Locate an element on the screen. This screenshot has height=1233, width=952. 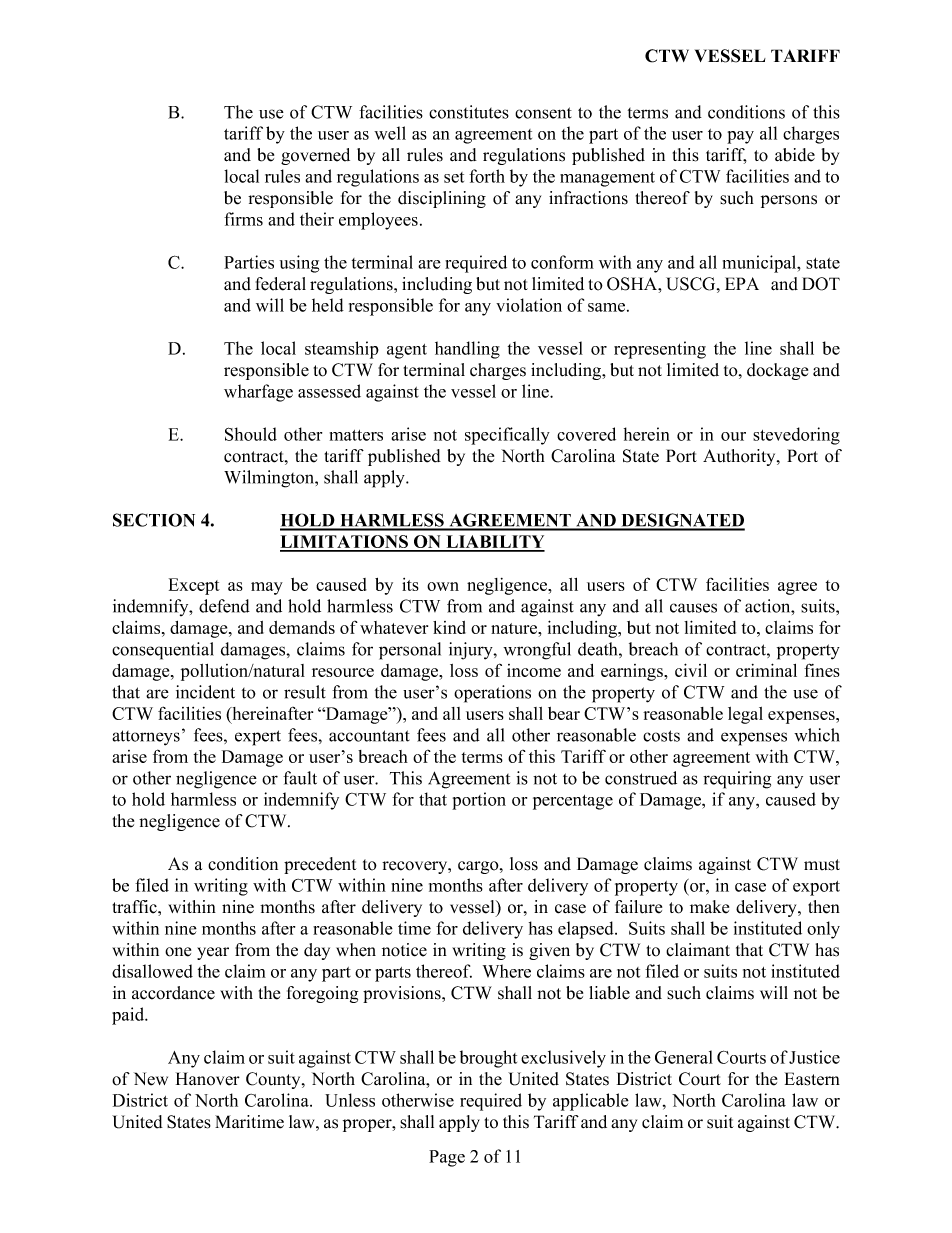
Hanover is located at coordinates (208, 1079).
